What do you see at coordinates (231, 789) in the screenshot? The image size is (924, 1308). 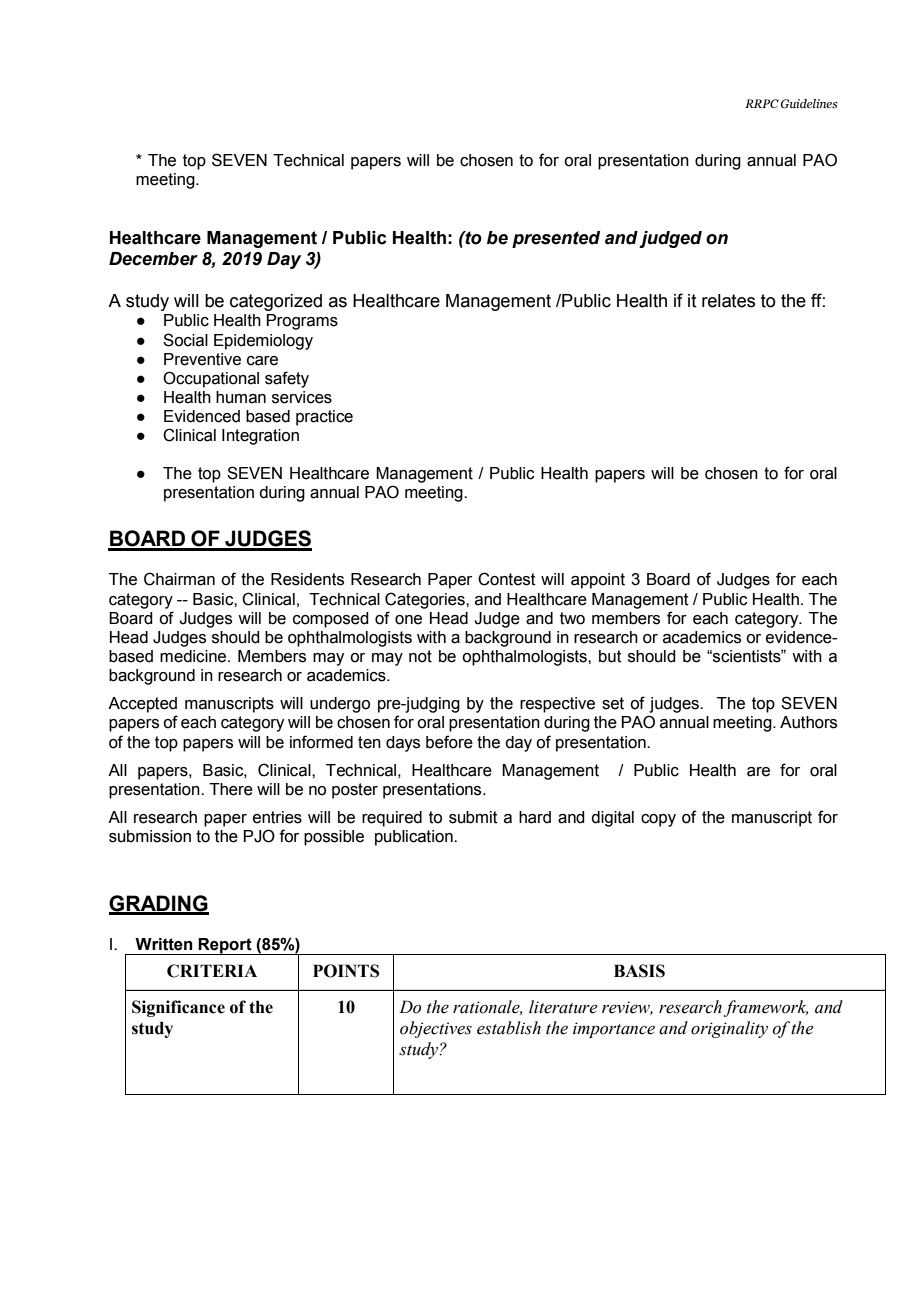 I see `There` at bounding box center [231, 789].
